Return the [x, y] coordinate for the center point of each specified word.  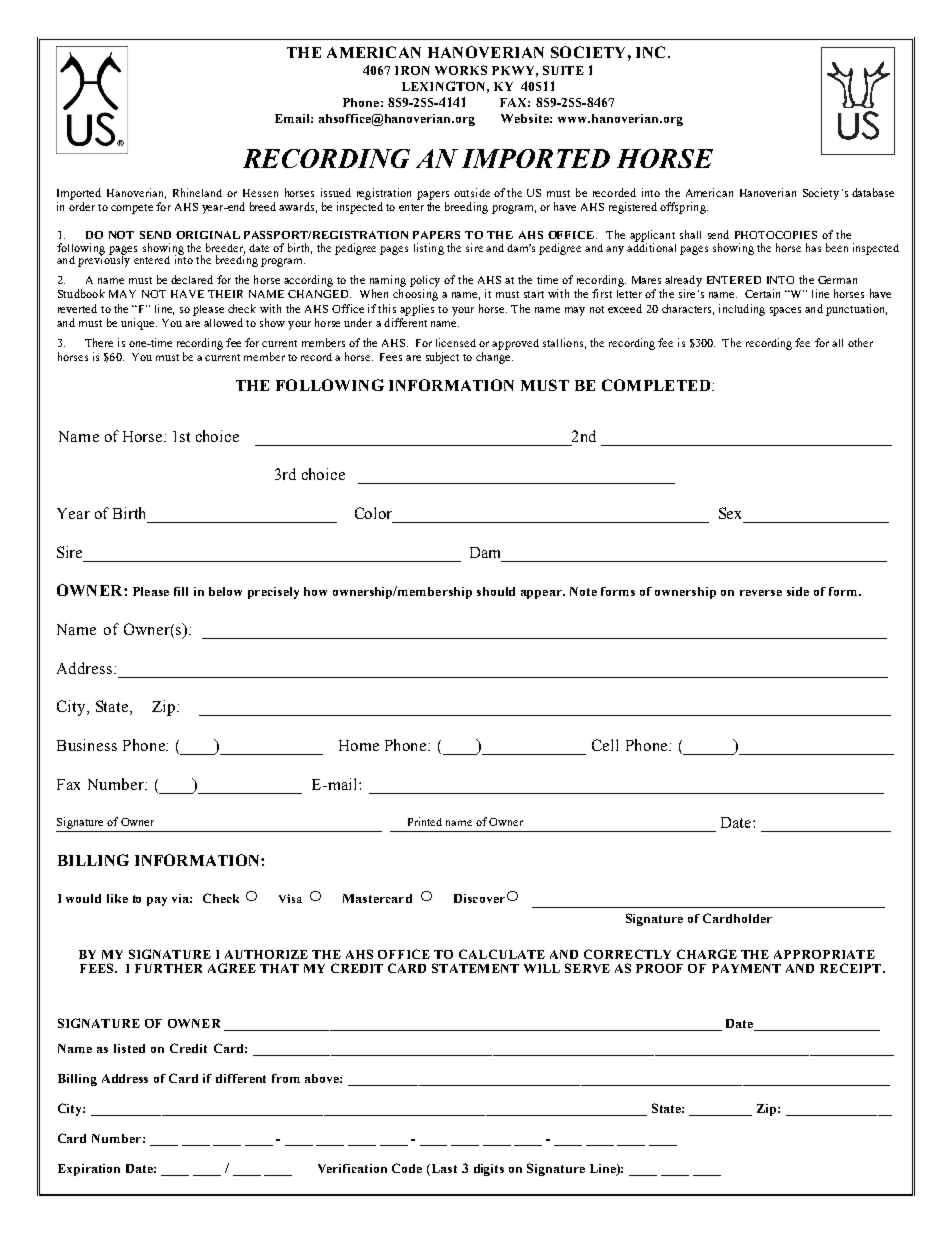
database [873, 192]
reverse [761, 593]
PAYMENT [746, 968]
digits [489, 1170]
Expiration [89, 1170]
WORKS [461, 70]
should [496, 591]
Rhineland [197, 192]
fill [181, 591]
